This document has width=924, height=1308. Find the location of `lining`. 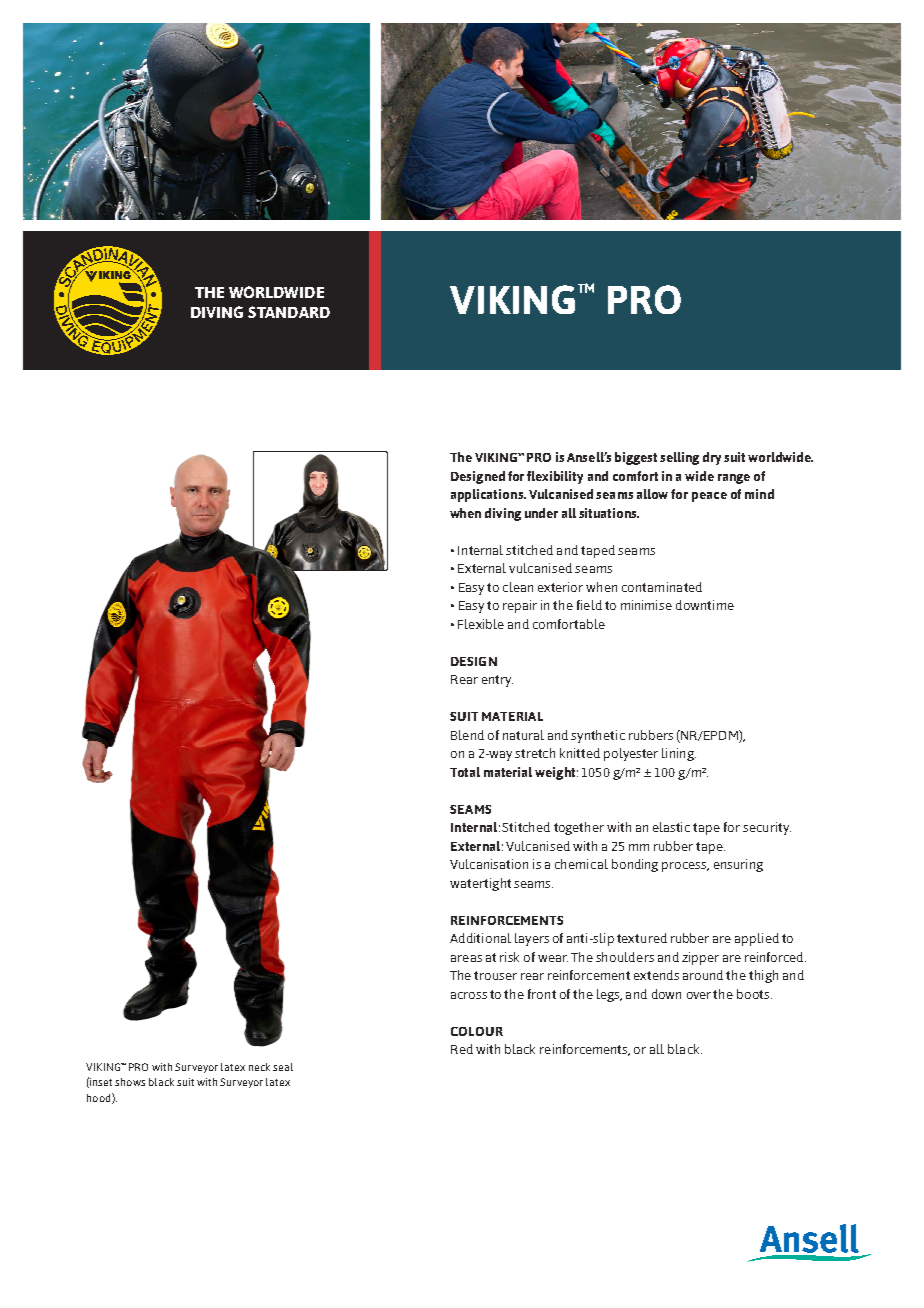

lining is located at coordinates (679, 754).
